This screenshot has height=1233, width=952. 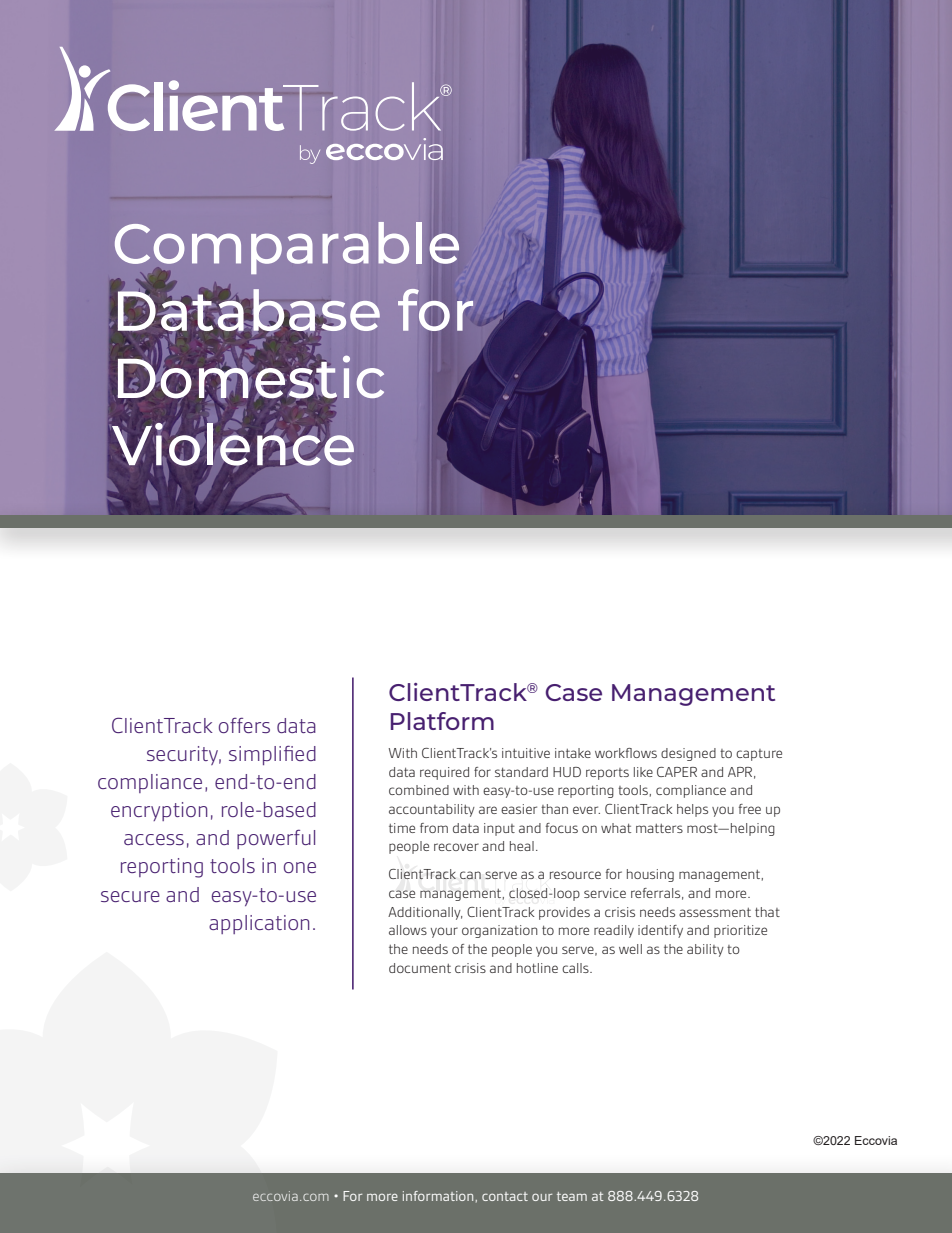 What do you see at coordinates (505, 1196) in the screenshot?
I see `contact` at bounding box center [505, 1196].
